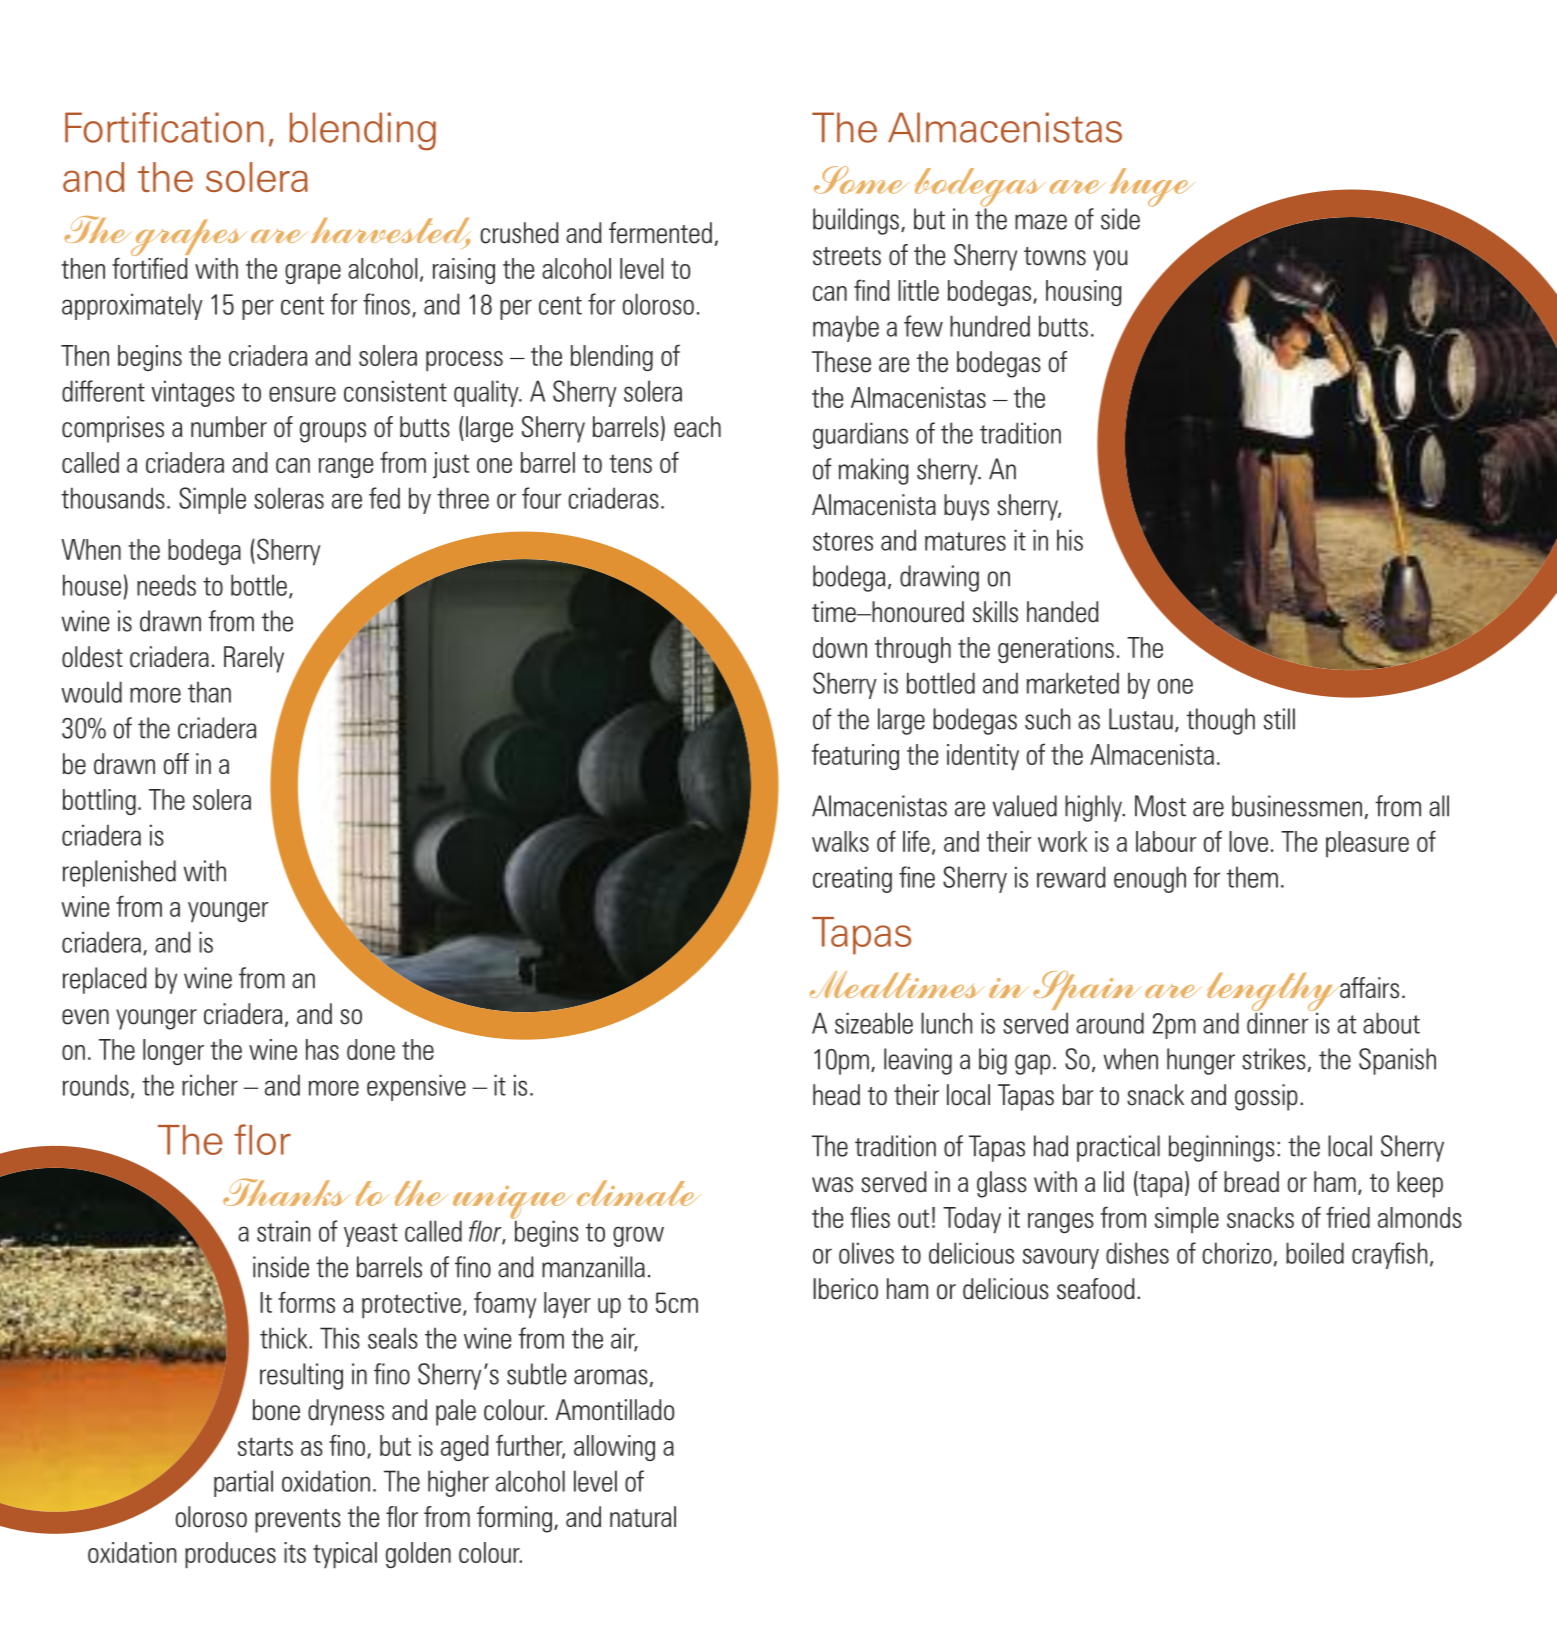 This page has width=1557, height=1635. I want to click on natural, so click(643, 1517).
